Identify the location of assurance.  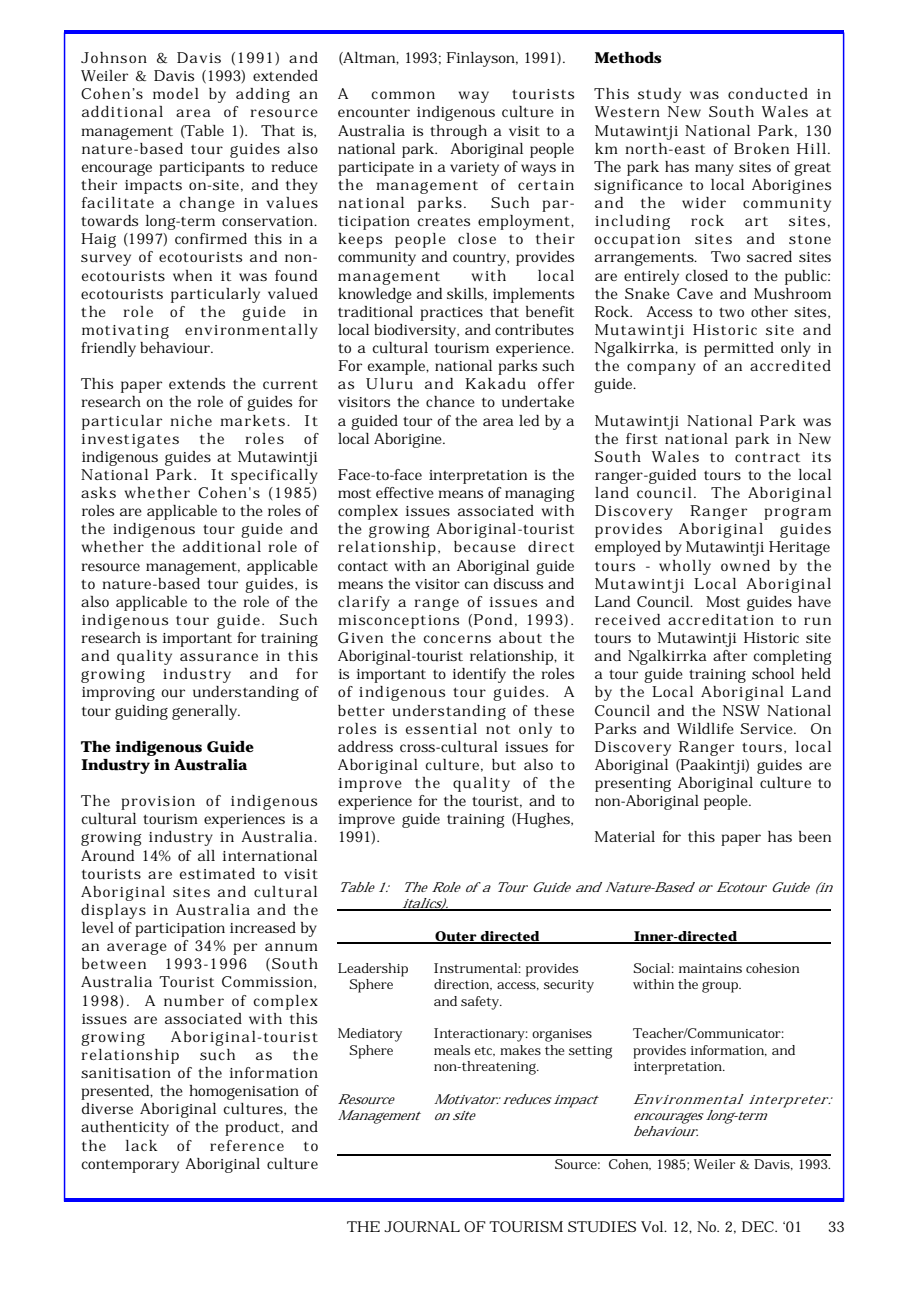
(219, 657).
